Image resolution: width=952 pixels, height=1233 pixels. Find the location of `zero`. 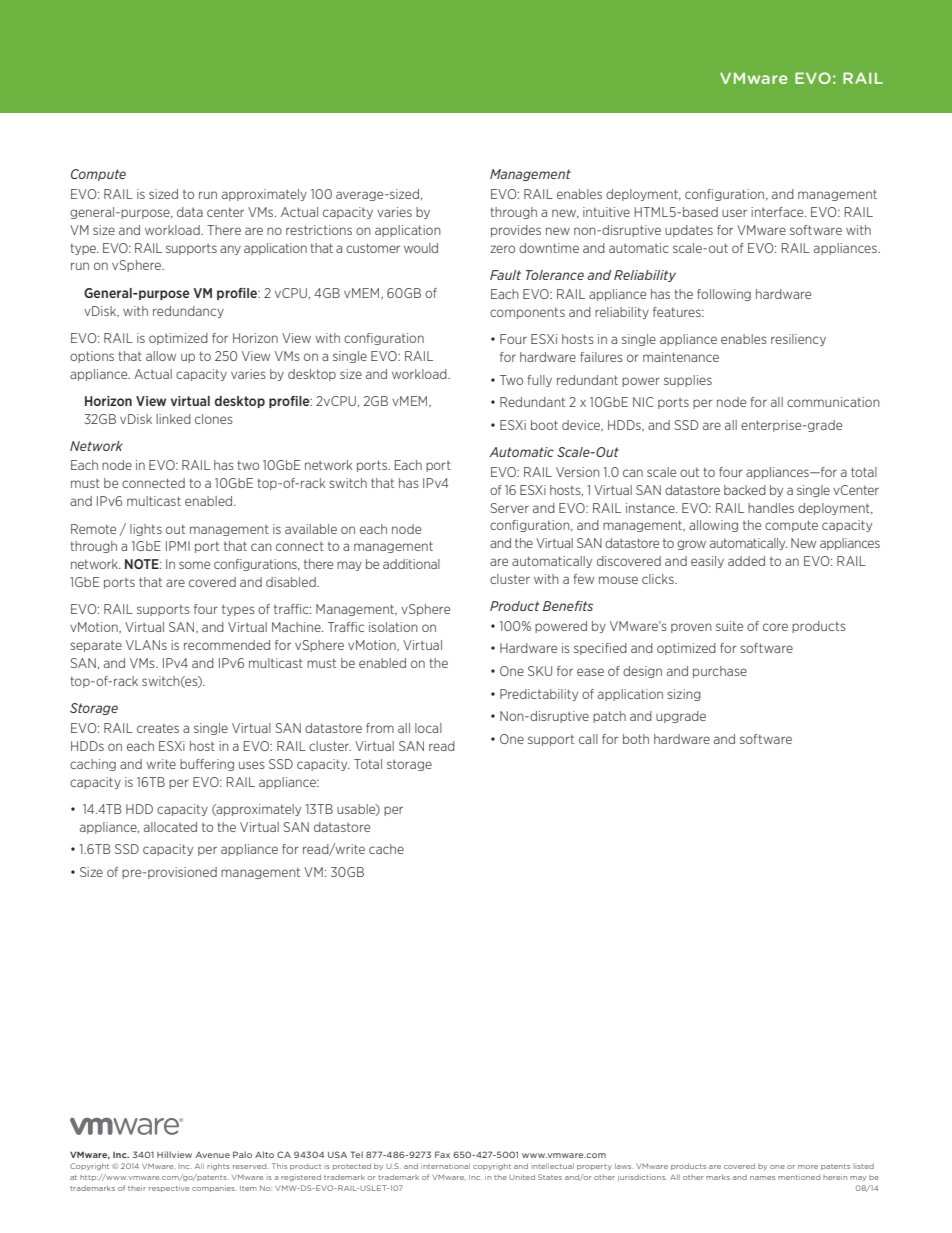

zero is located at coordinates (502, 249).
